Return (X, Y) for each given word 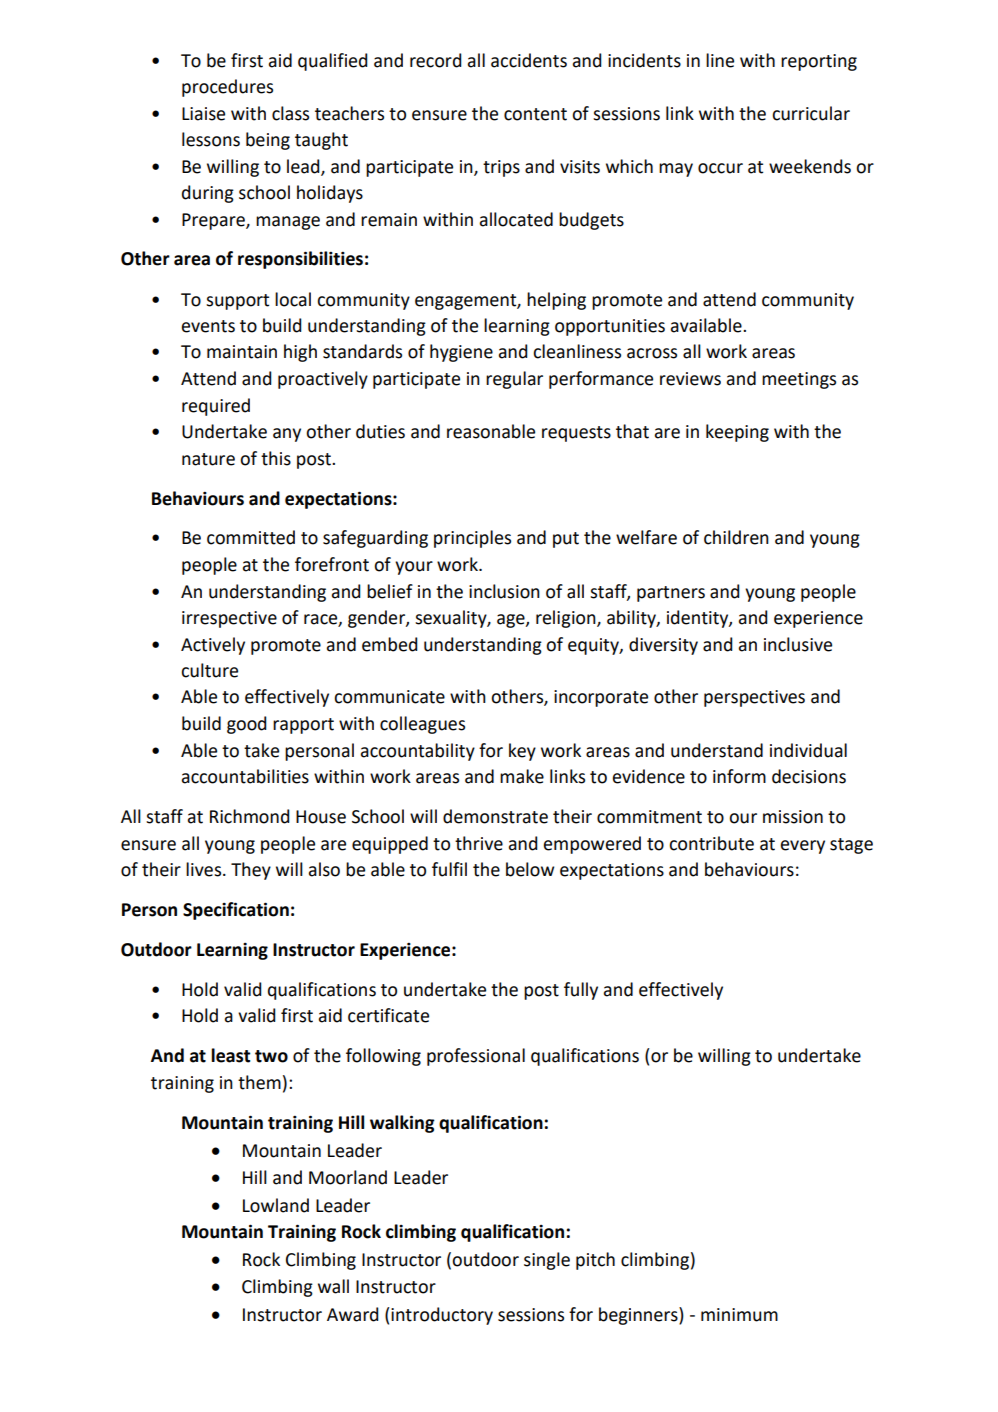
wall (333, 1286)
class (290, 113)
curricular (811, 113)
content (535, 114)
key (522, 752)
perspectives (754, 698)
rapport (303, 726)
